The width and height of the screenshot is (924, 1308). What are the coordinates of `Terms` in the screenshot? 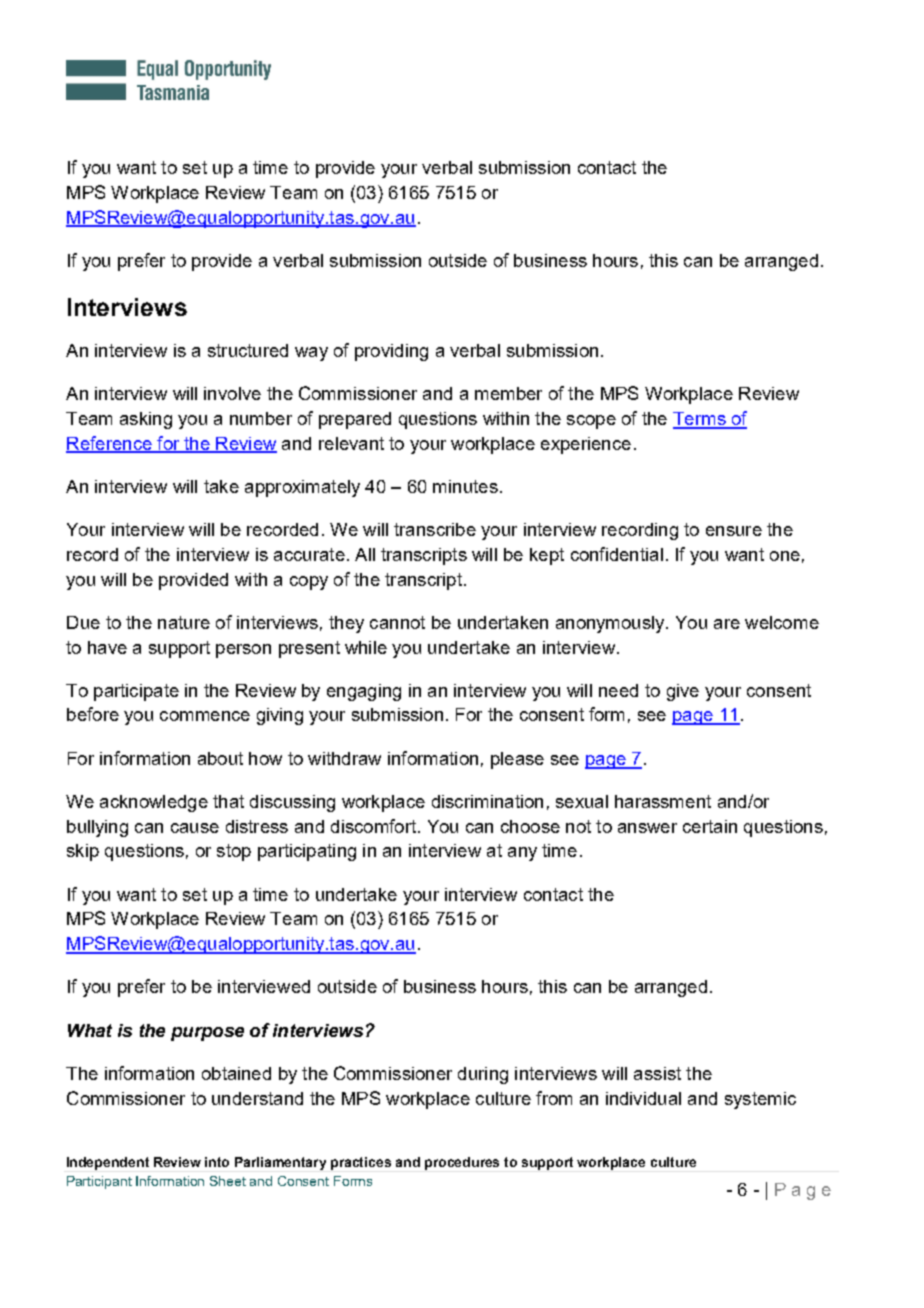 It's located at (700, 420).
